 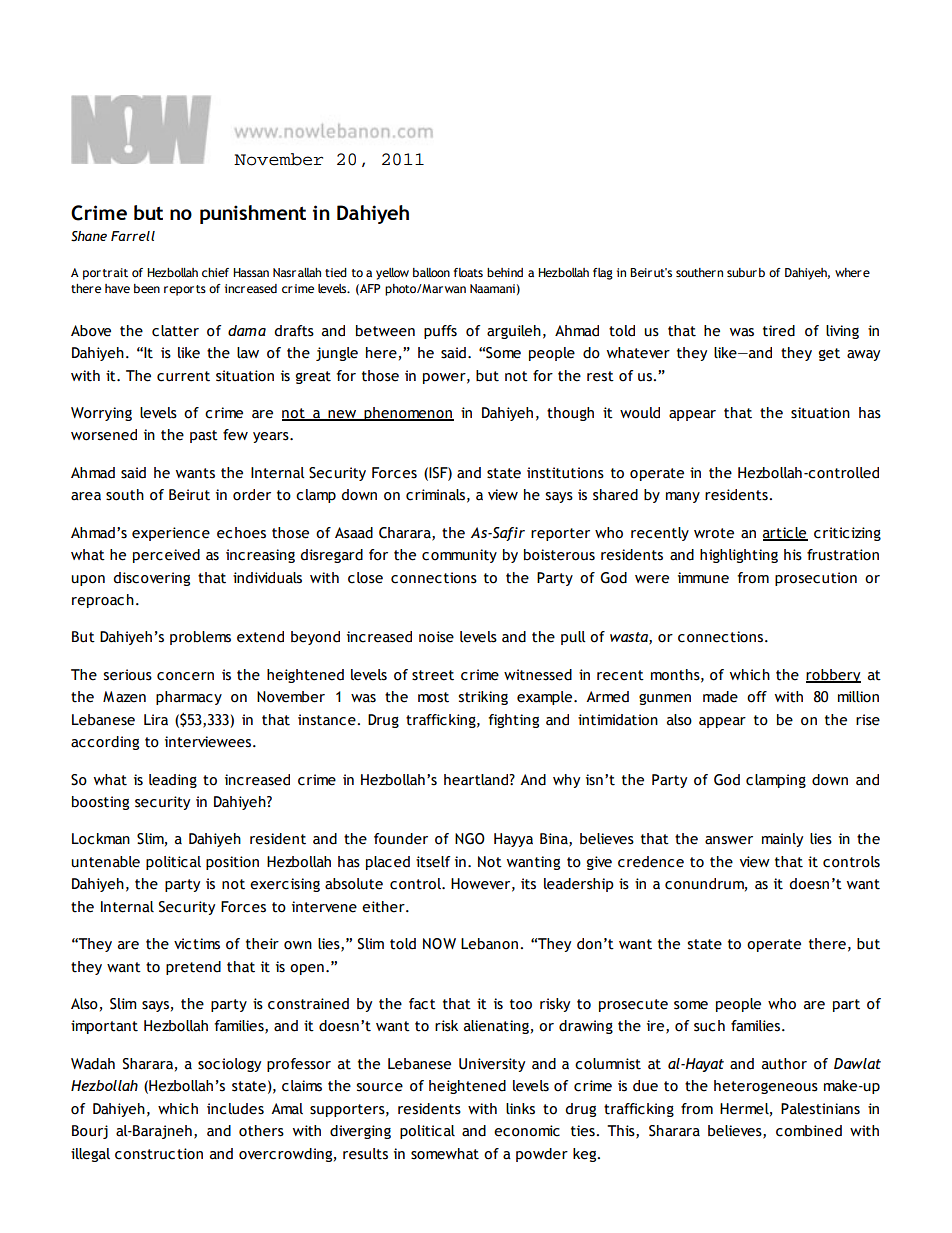 I want to click on victims, so click(x=197, y=944).
